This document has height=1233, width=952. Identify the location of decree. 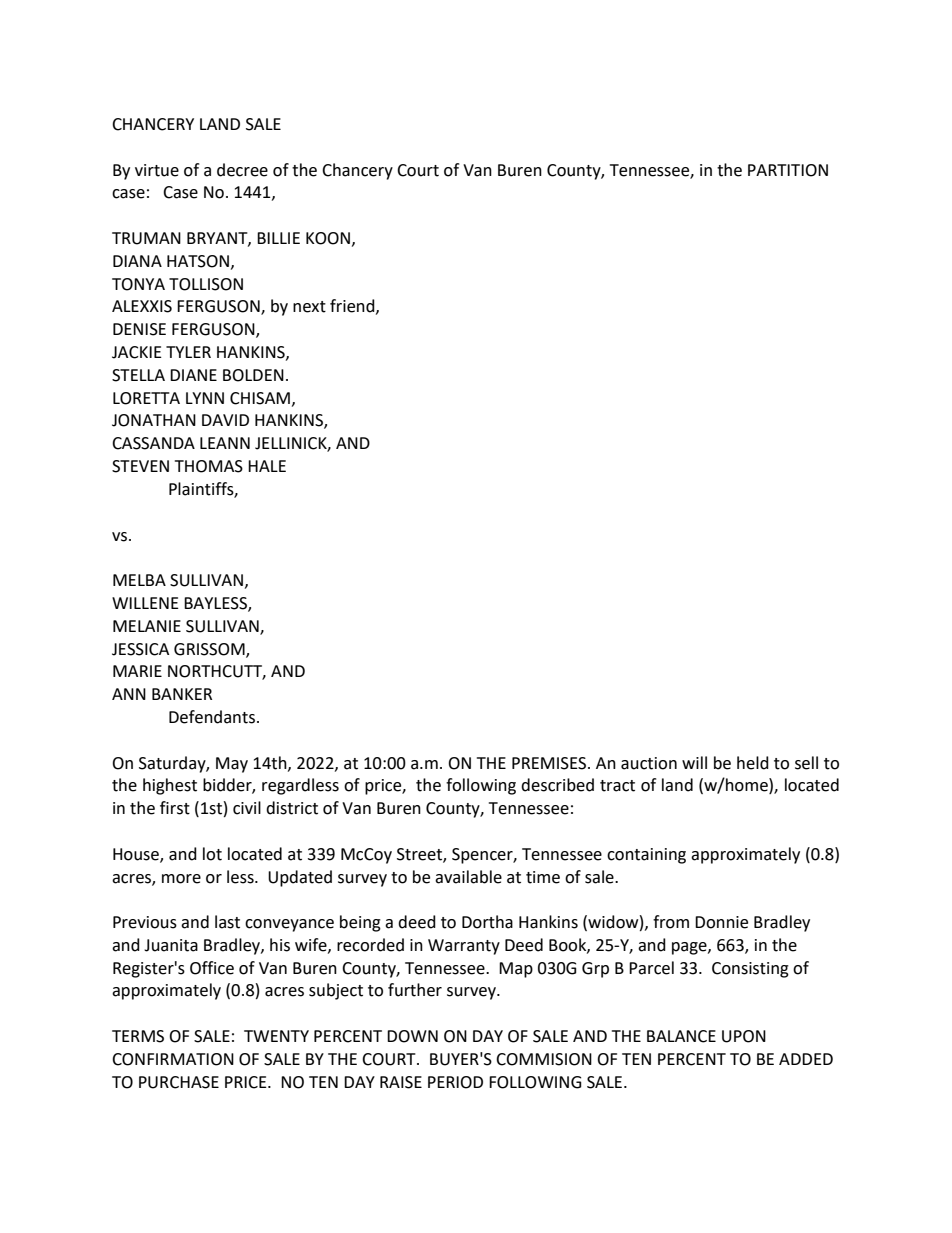
(242, 170).
